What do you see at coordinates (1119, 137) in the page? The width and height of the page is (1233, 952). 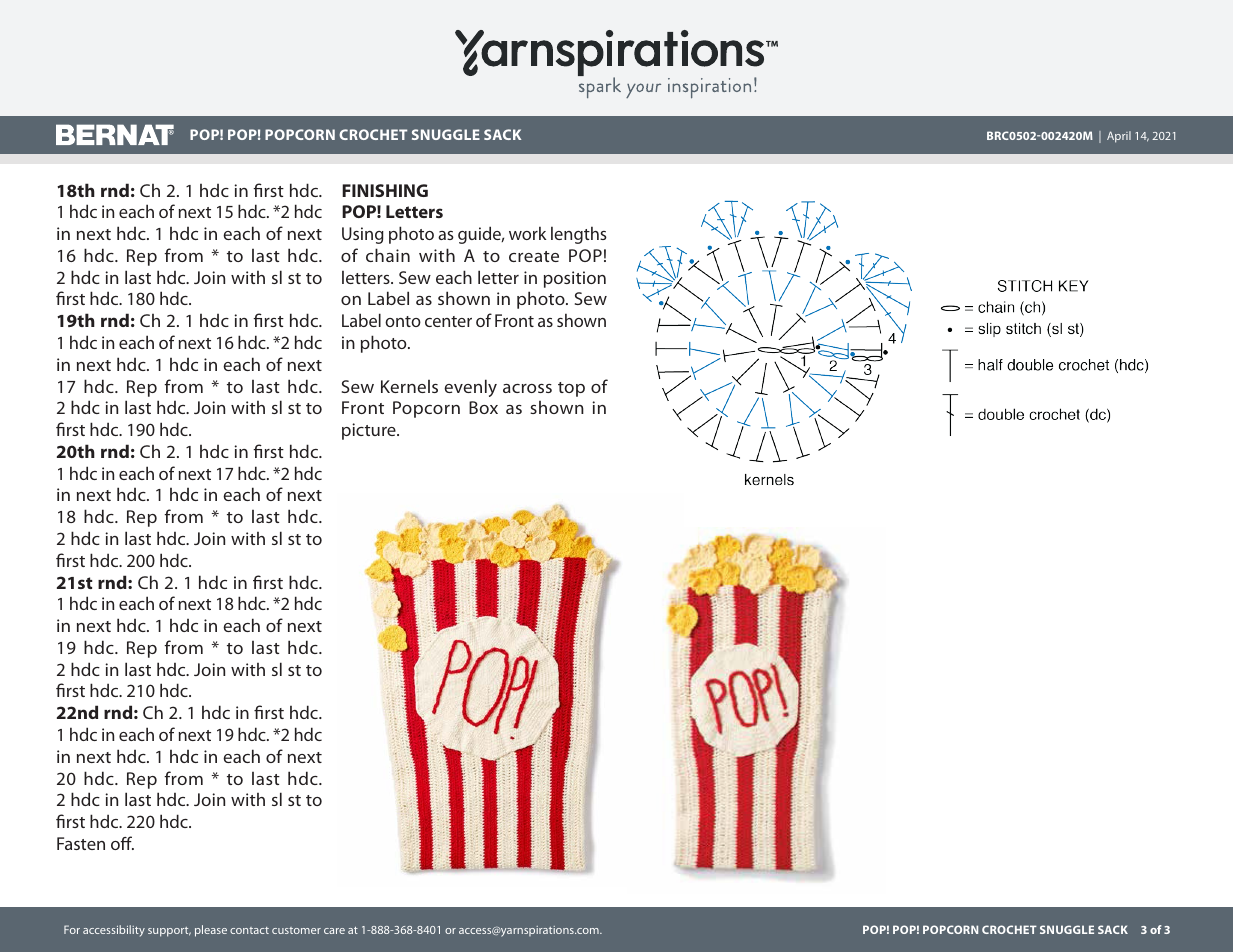 I see `April` at bounding box center [1119, 137].
